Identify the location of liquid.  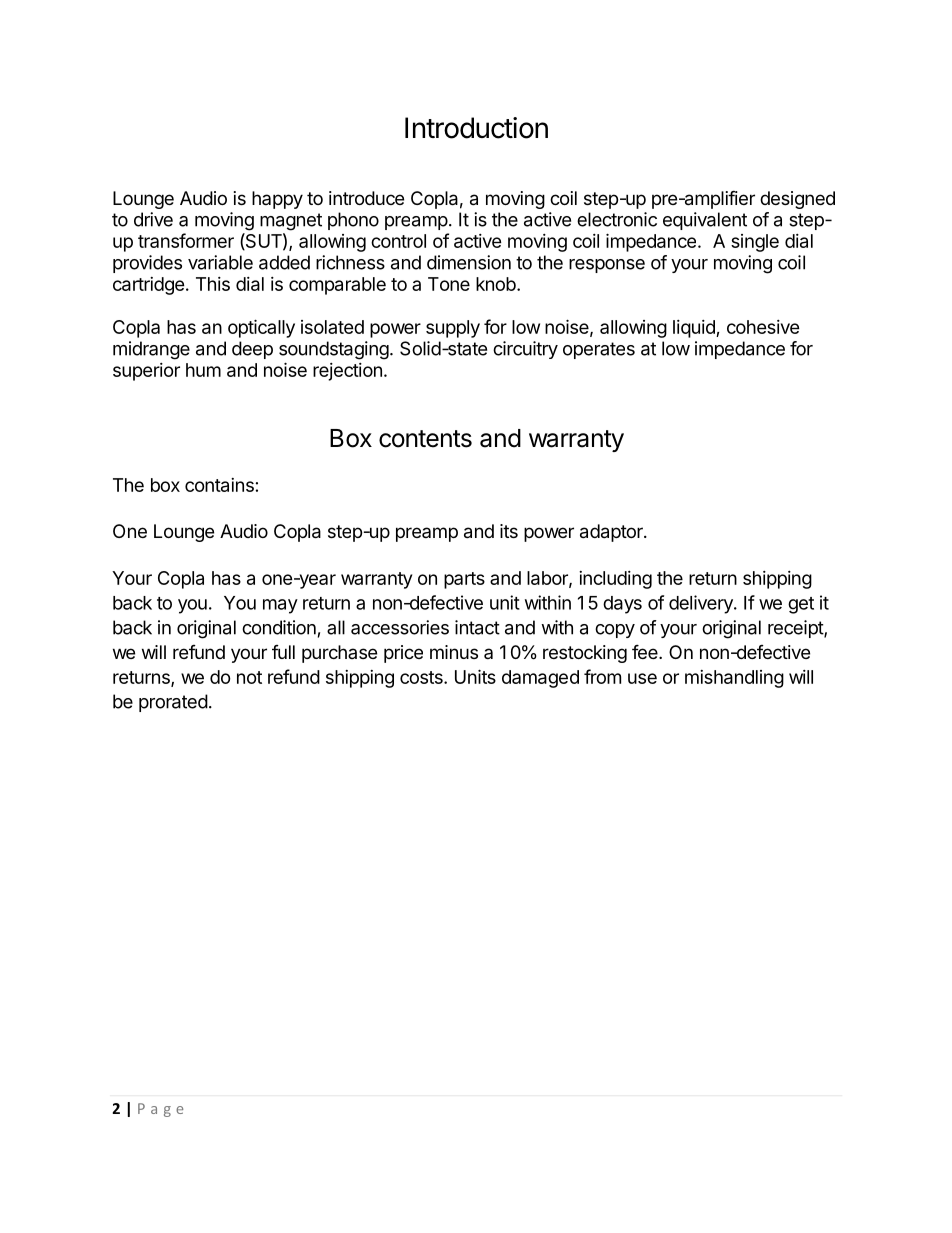
(695, 329).
